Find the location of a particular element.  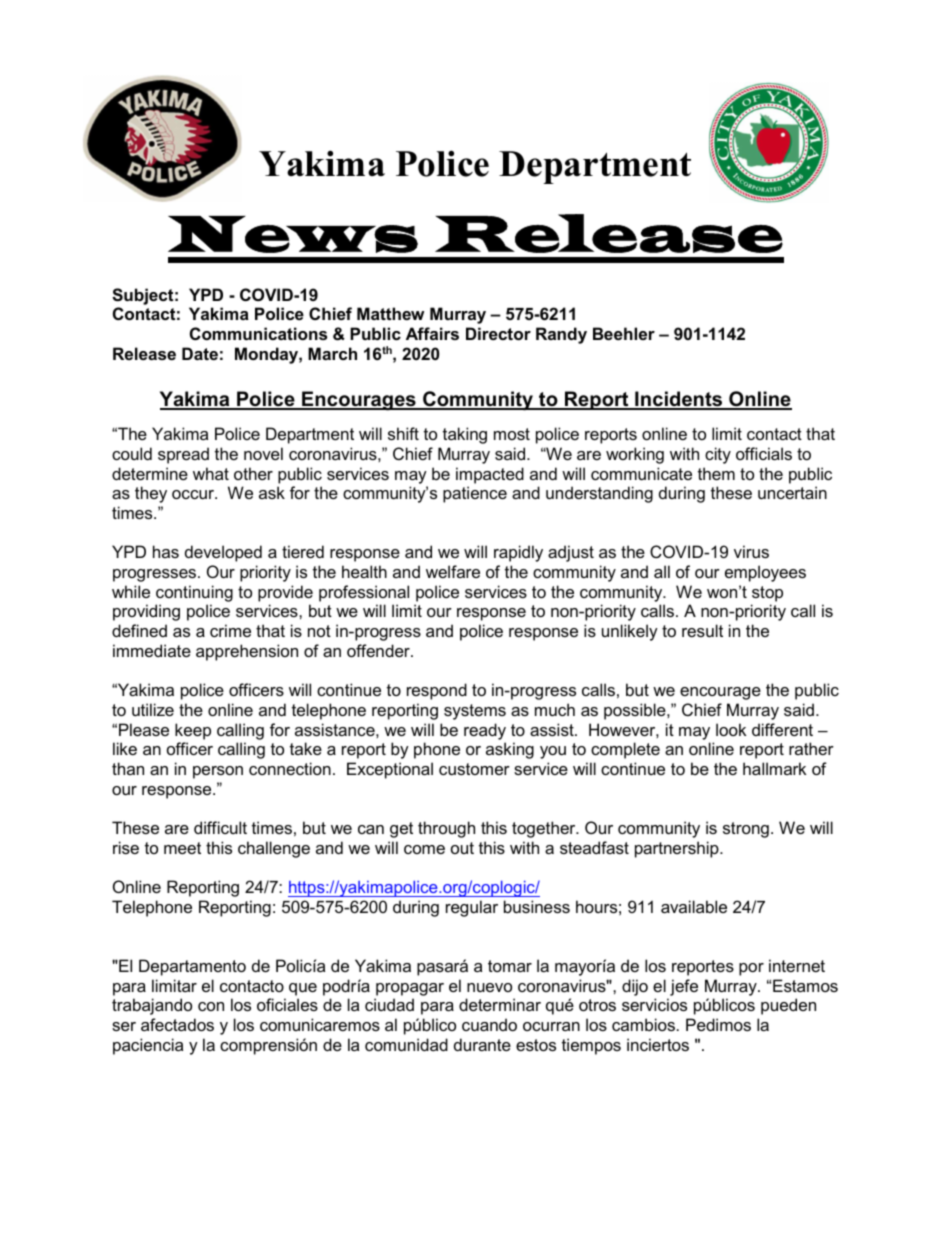

developed is located at coordinates (223, 553).
